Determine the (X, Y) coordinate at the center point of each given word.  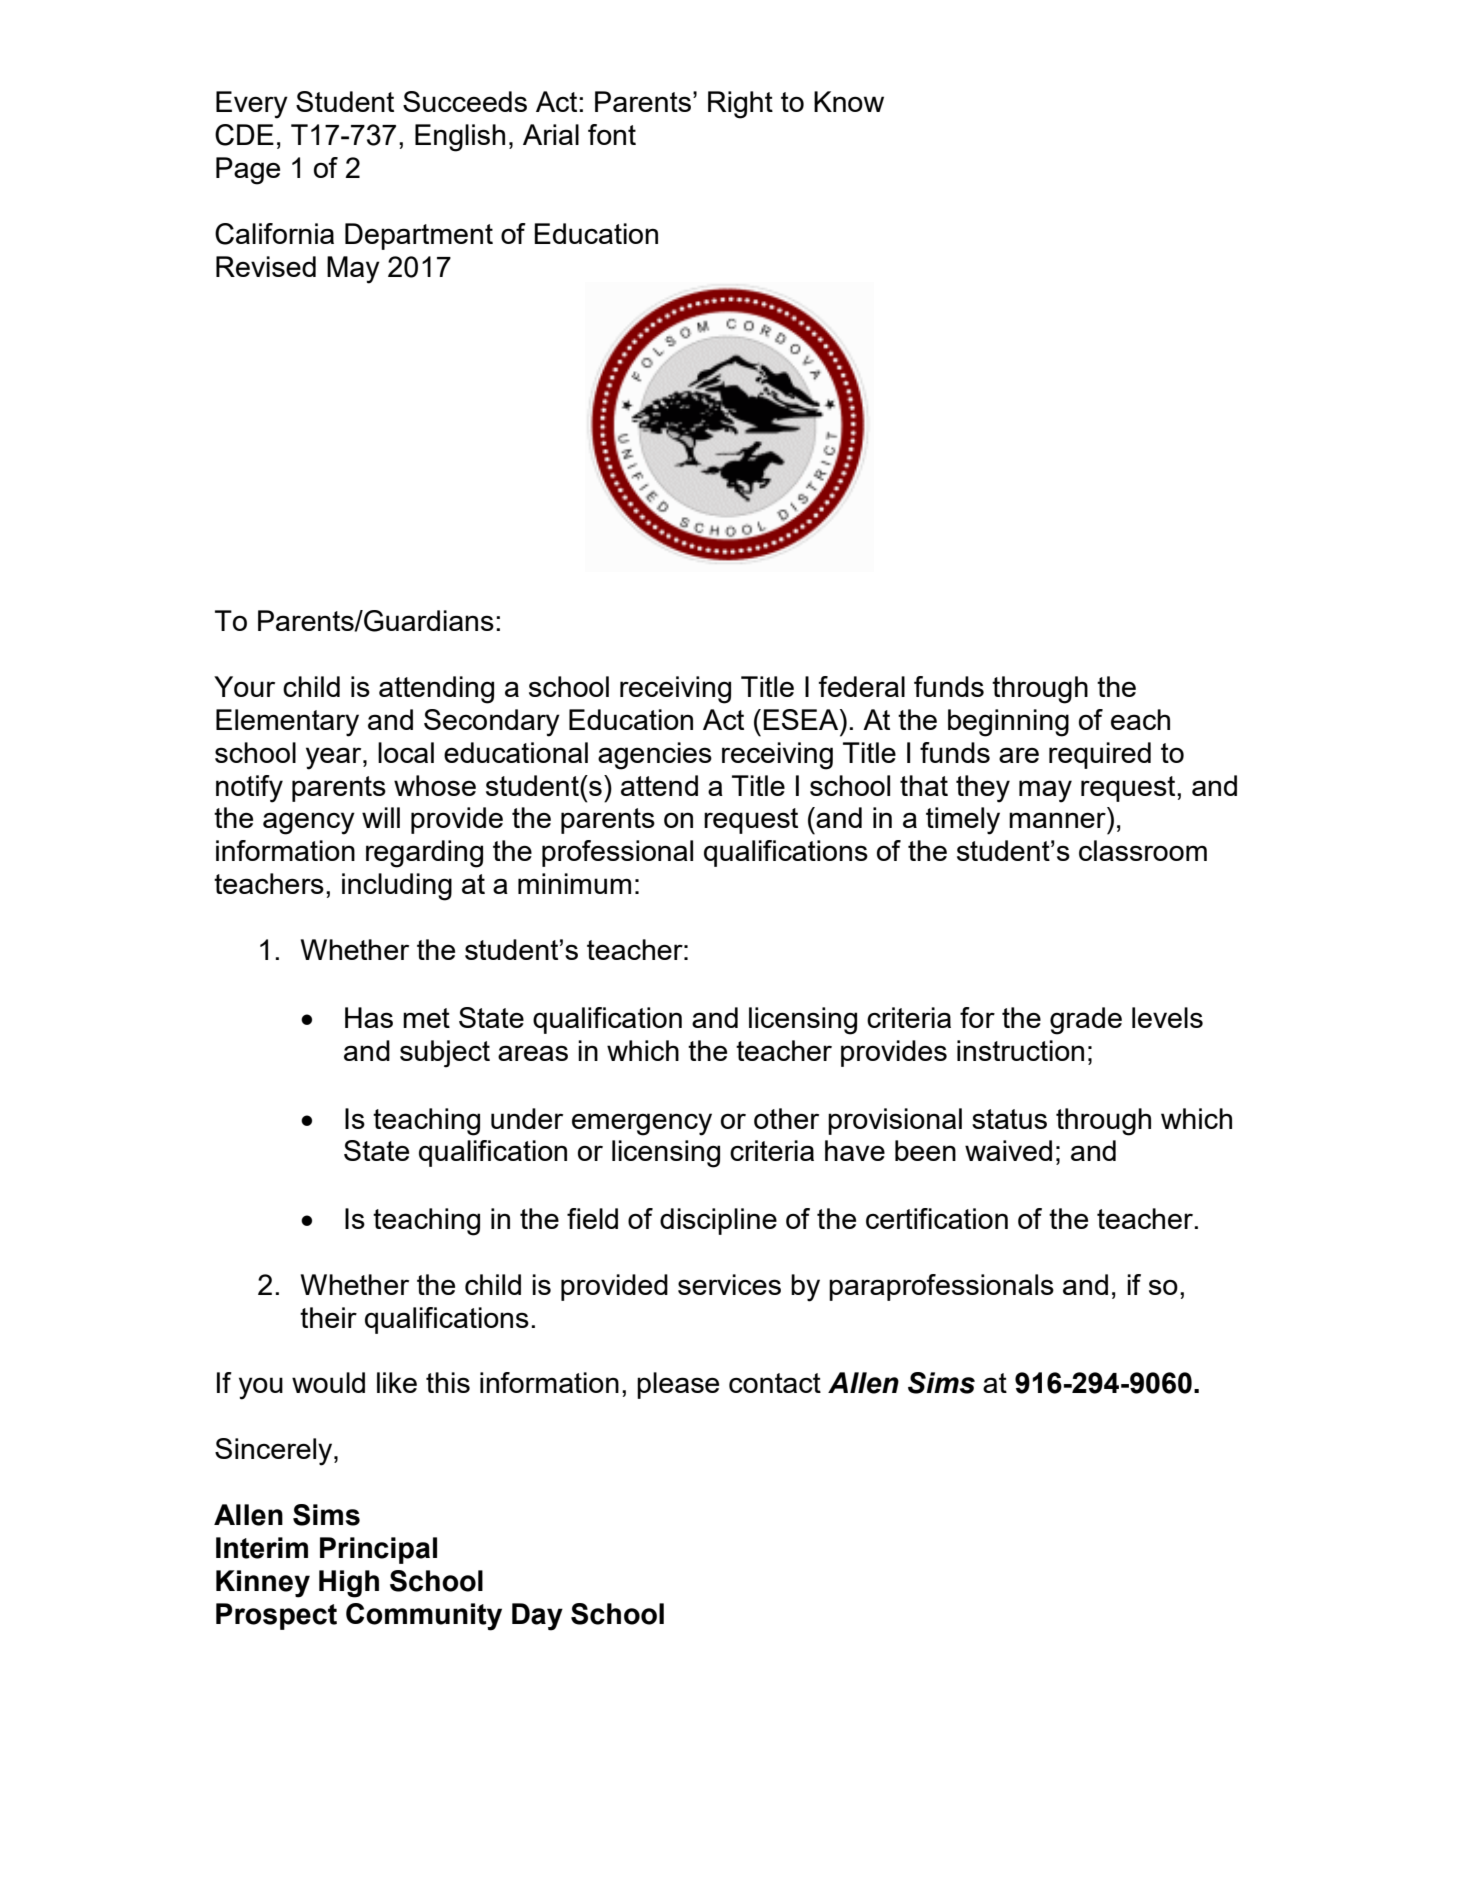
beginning (1008, 723)
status (1009, 1119)
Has (369, 1017)
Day (537, 1617)
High (349, 1584)
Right (740, 105)
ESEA (802, 719)
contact (775, 1383)
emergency (642, 1124)
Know (849, 101)
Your (244, 686)
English (460, 138)
